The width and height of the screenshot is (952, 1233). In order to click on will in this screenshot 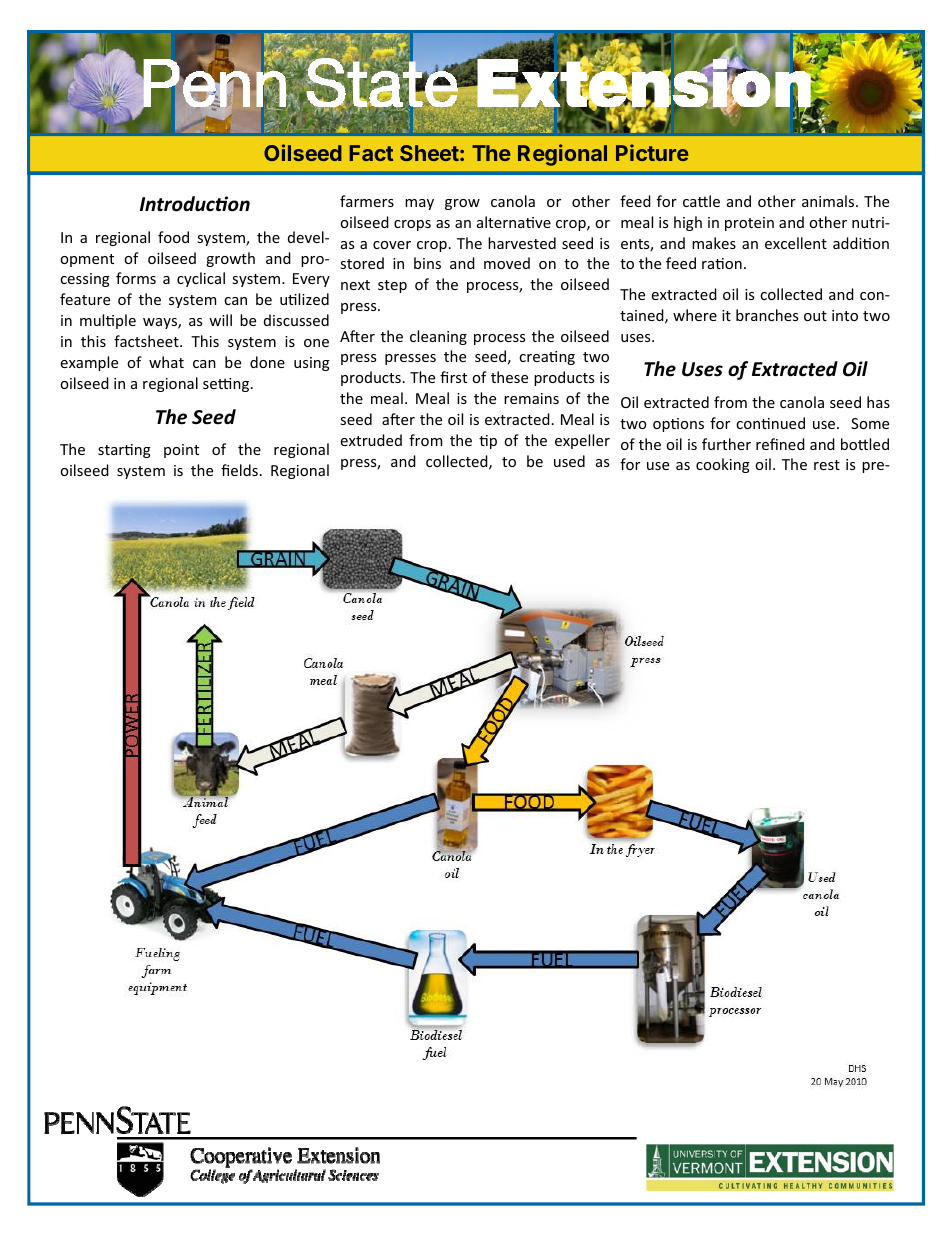, I will do `click(220, 320)`.
